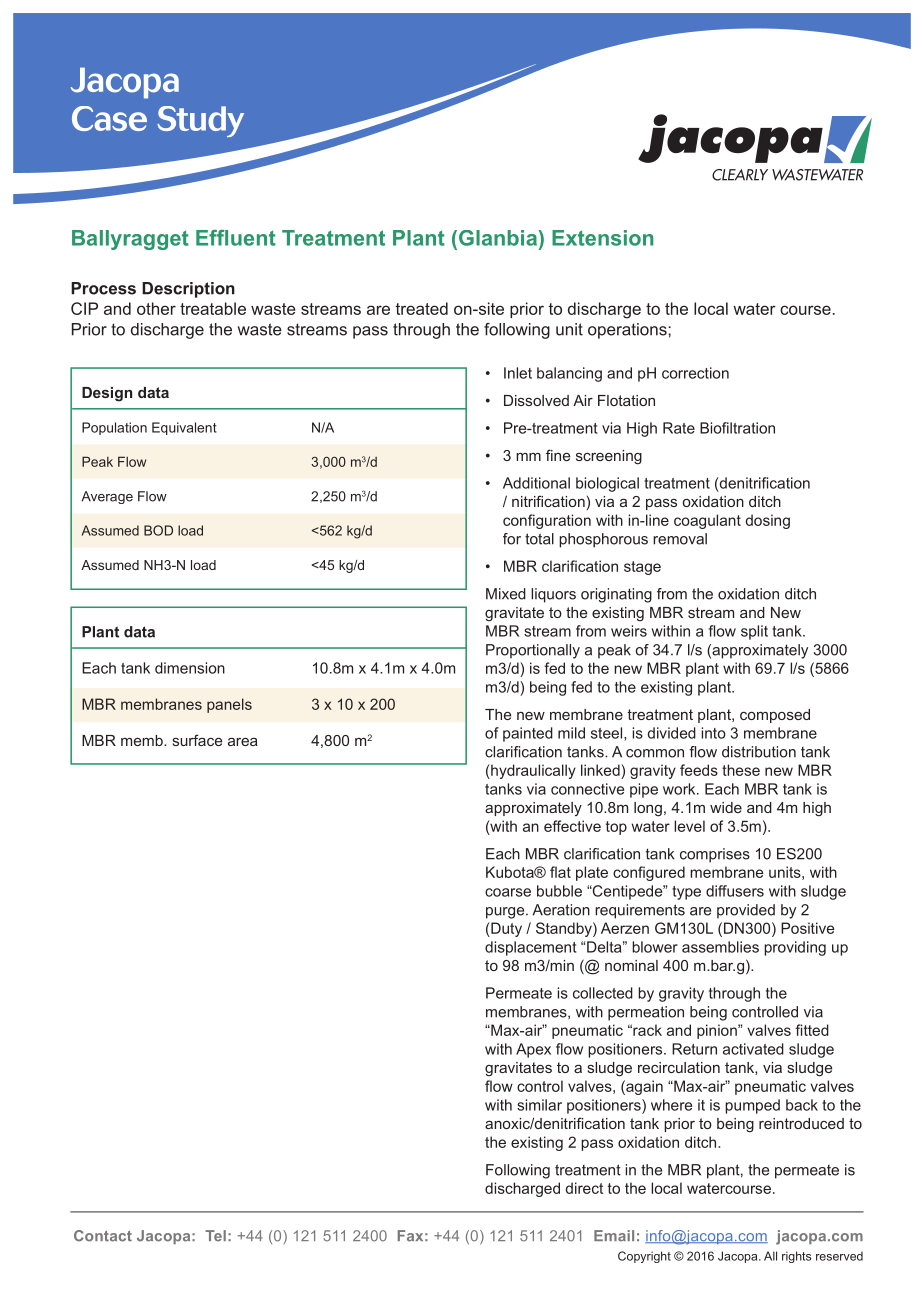  Describe the element at coordinates (184, 428) in the screenshot. I see `Equivalent` at that location.
